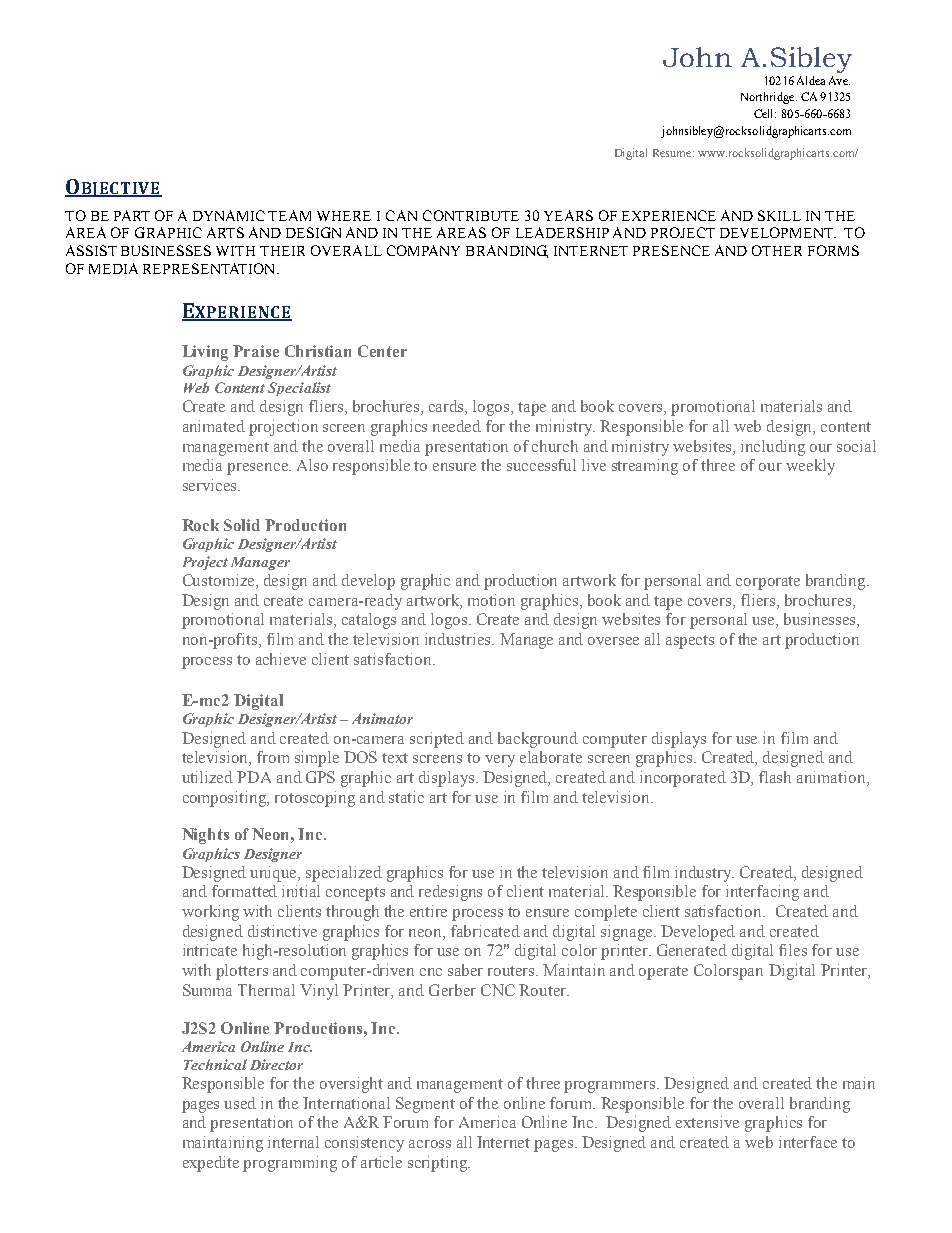  What do you see at coordinates (211, 1164) in the screenshot?
I see `expedite` at bounding box center [211, 1164].
